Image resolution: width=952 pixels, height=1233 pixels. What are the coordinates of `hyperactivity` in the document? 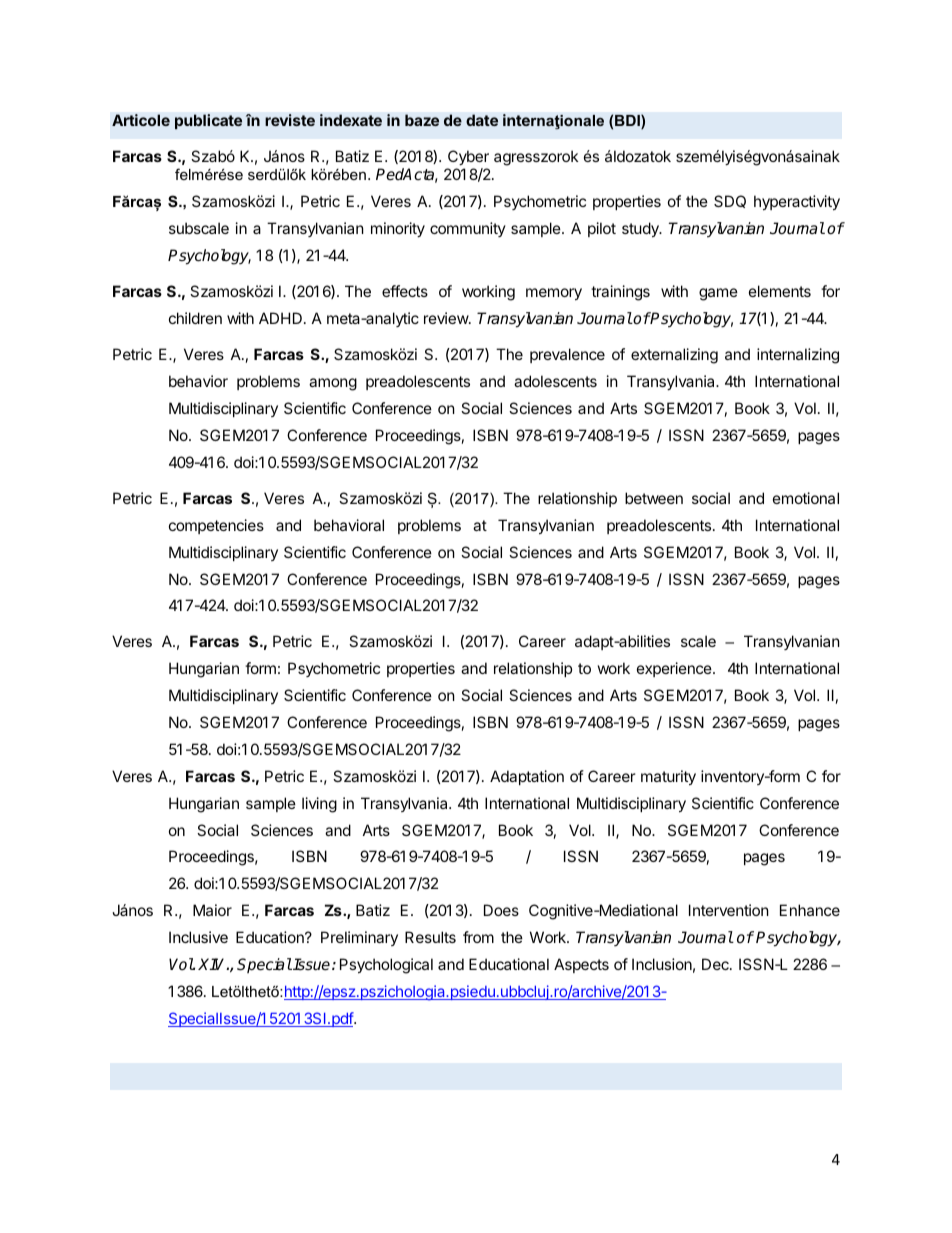 It's located at (797, 202).
